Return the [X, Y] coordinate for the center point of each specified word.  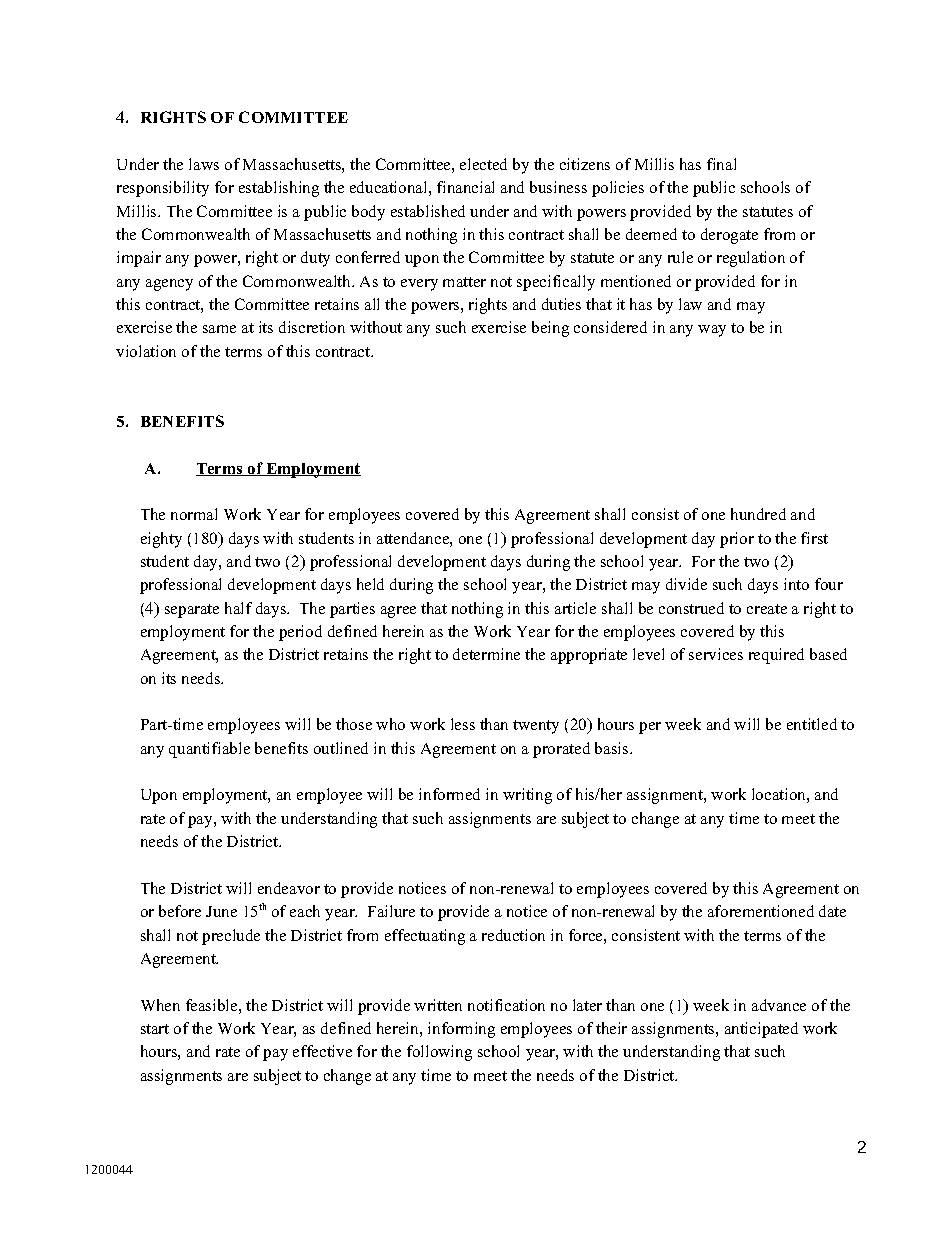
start [155, 1029]
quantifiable [209, 750]
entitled [812, 724]
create [767, 609]
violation [146, 351]
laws [204, 164]
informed [449, 794]
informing [461, 1030]
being [550, 329]
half [238, 608]
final [721, 164]
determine [486, 654]
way [712, 331]
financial [465, 187]
